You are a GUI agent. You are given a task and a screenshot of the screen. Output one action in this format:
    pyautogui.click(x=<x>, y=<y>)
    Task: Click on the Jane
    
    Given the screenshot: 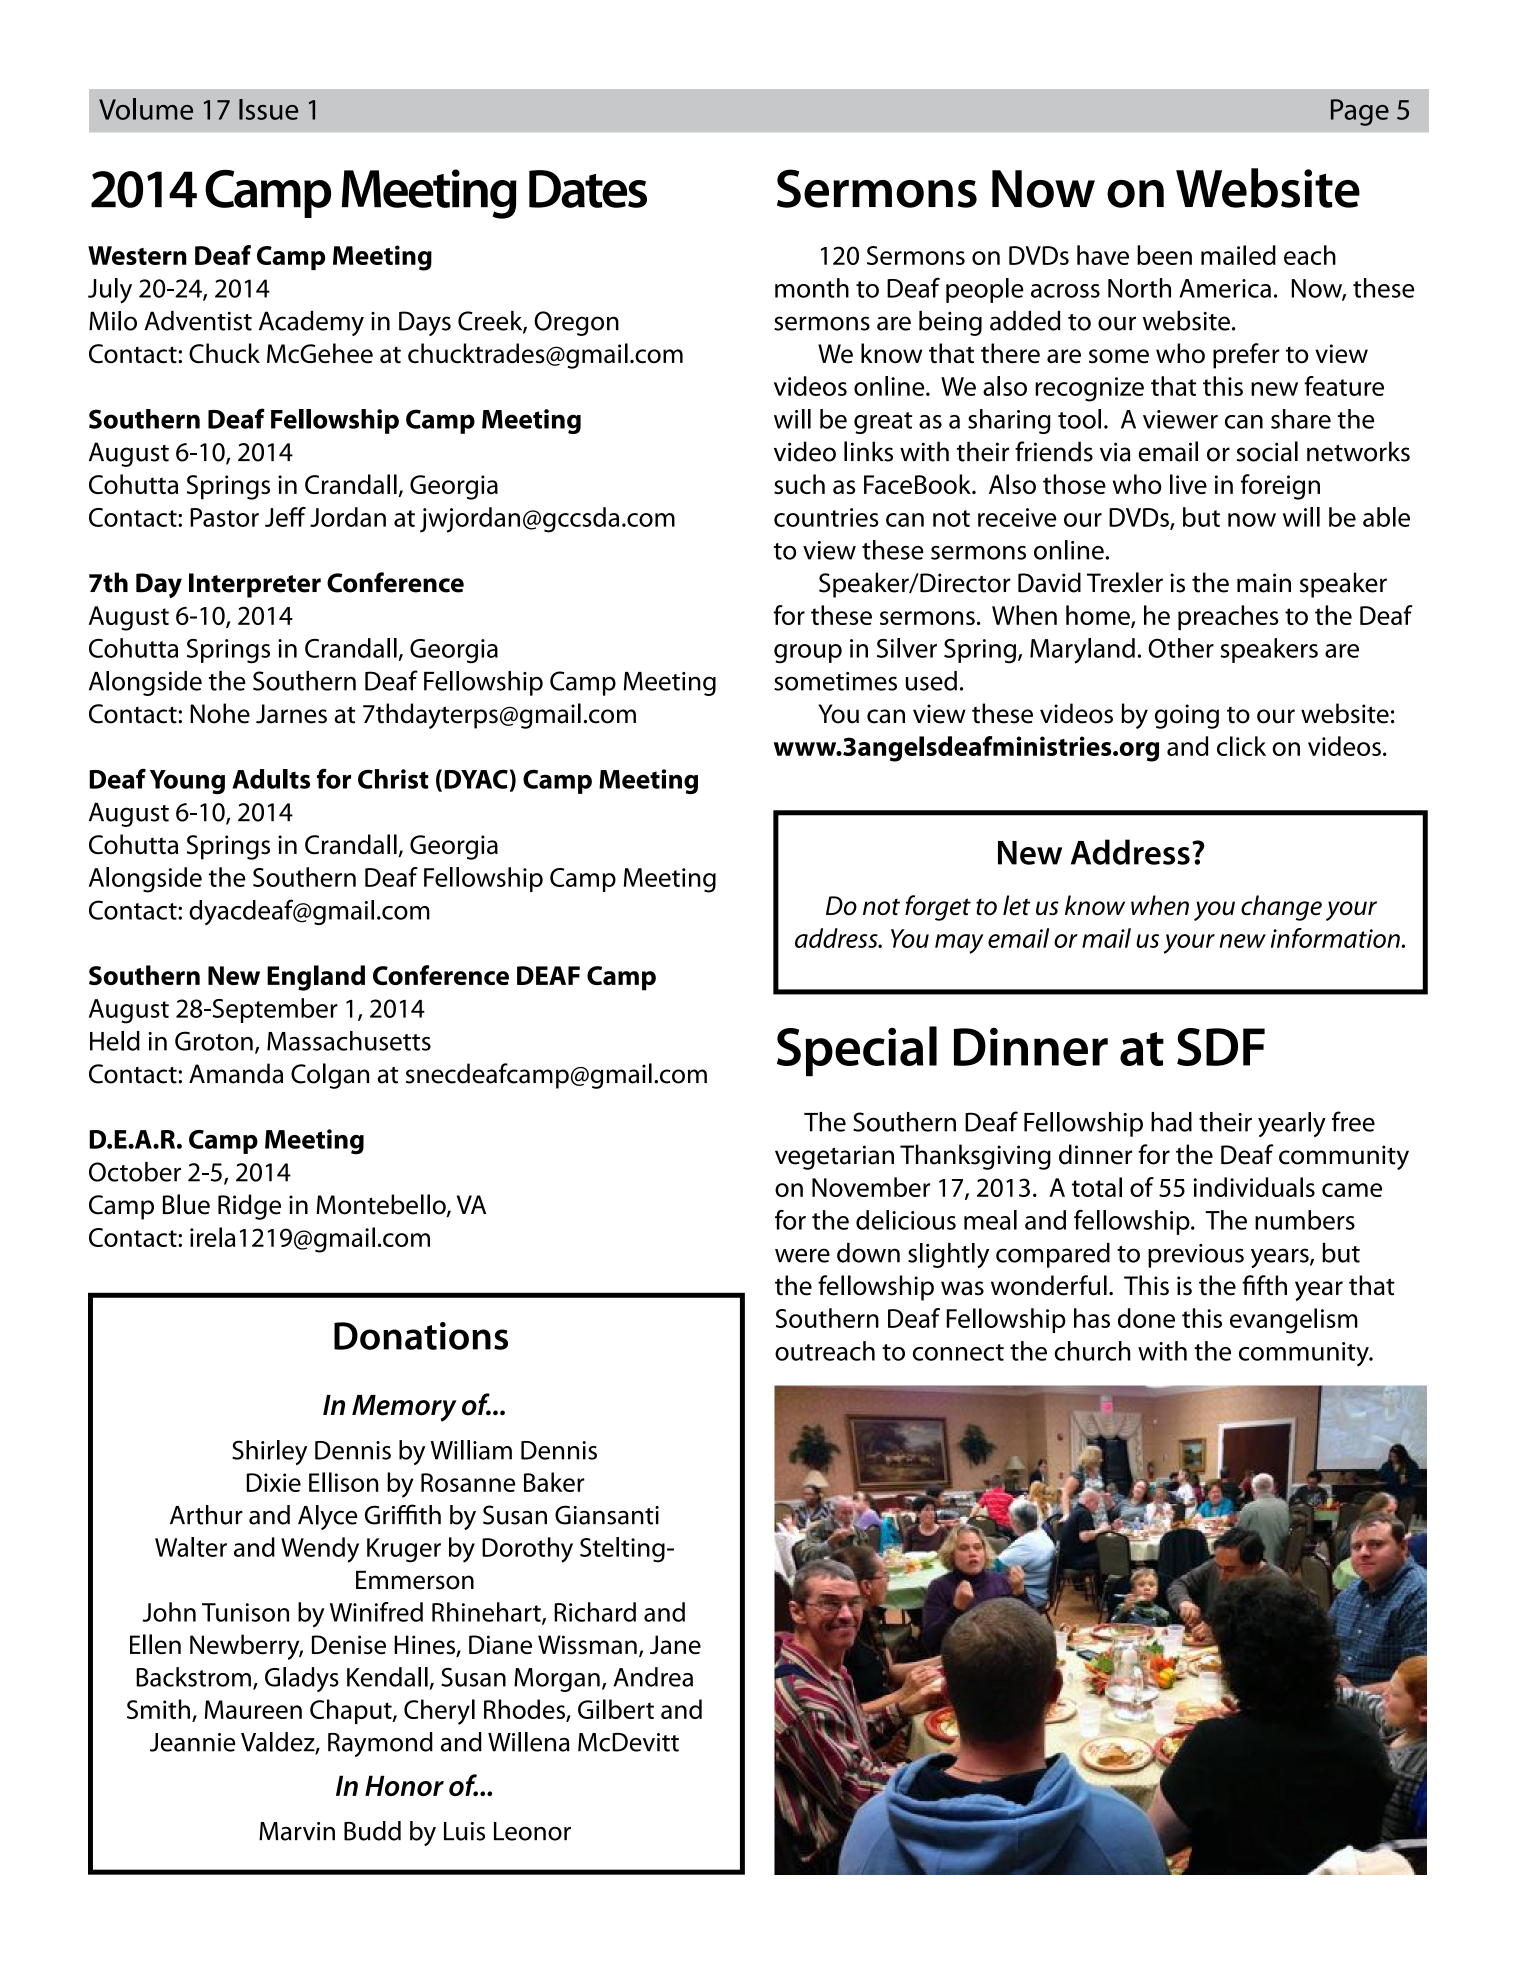 What is the action you would take?
    pyautogui.click(x=675, y=1644)
